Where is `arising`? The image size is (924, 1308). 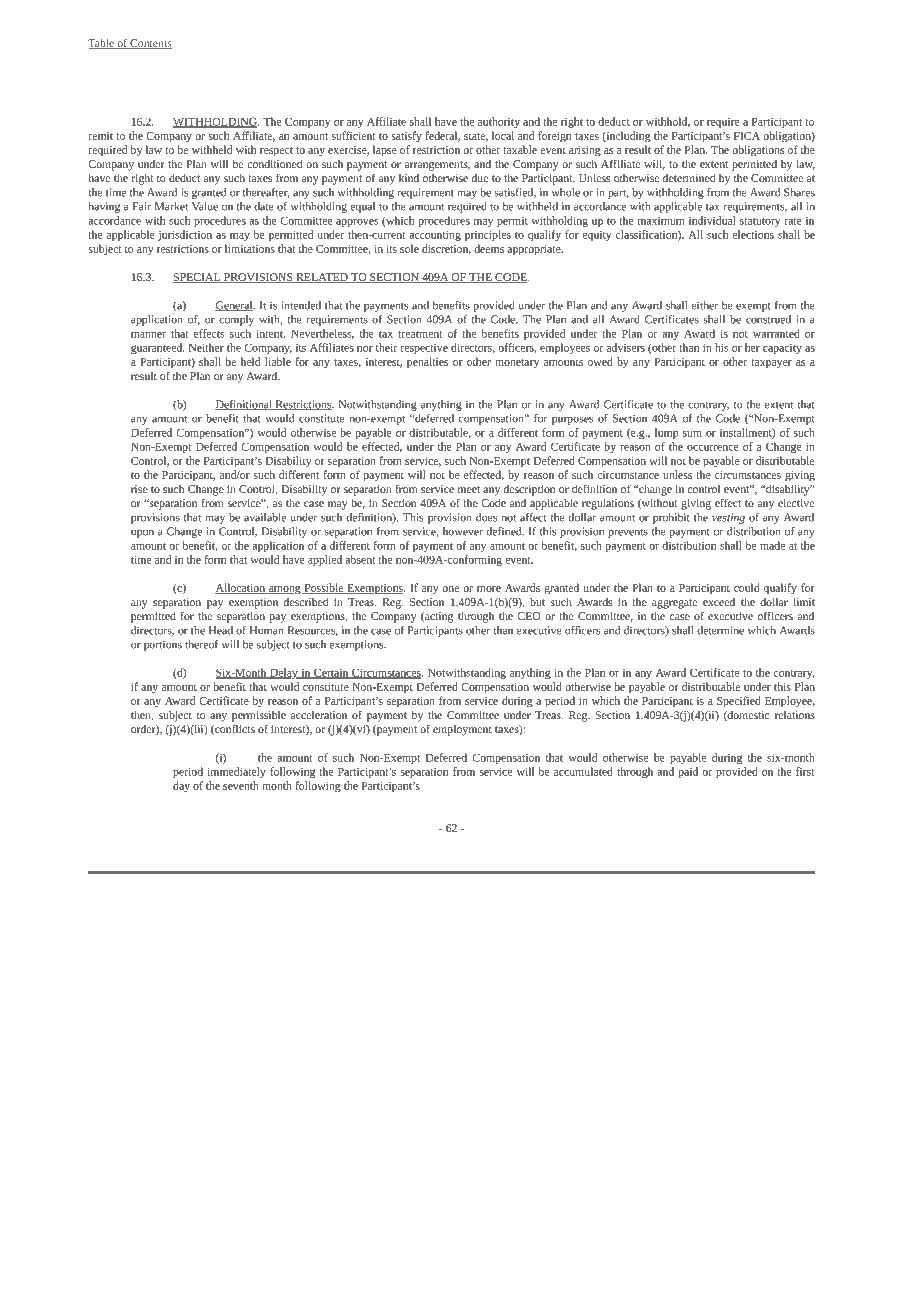 arising is located at coordinates (585, 151).
